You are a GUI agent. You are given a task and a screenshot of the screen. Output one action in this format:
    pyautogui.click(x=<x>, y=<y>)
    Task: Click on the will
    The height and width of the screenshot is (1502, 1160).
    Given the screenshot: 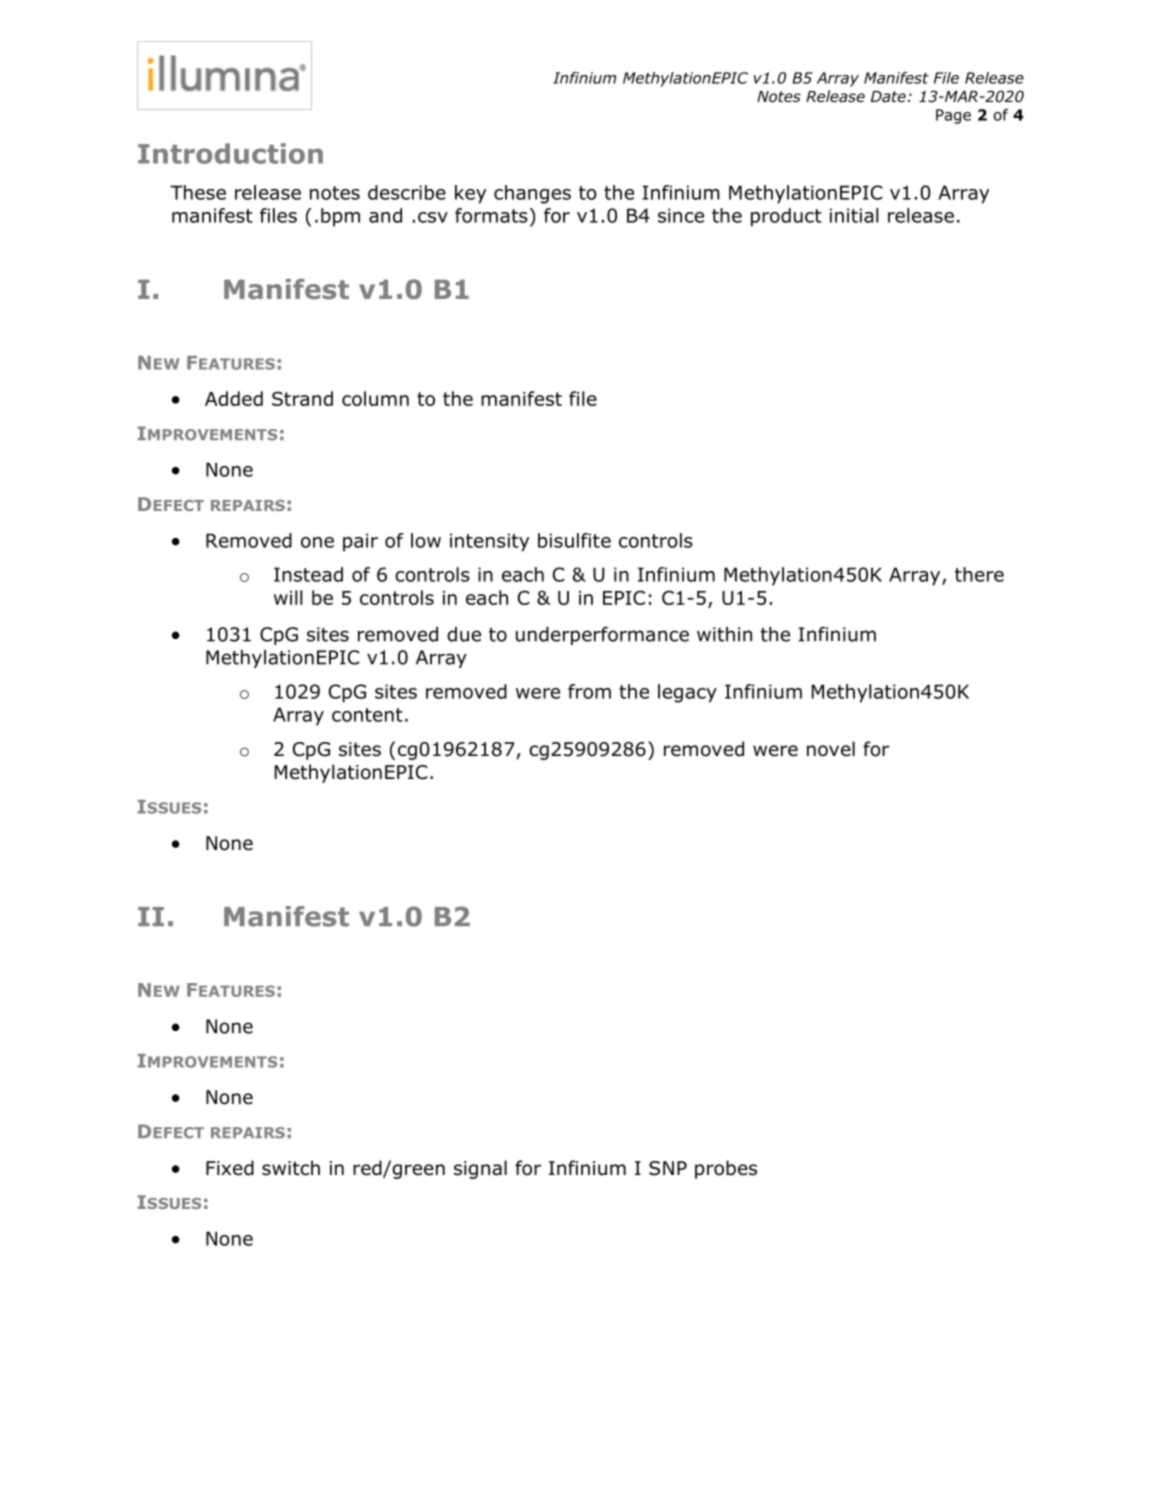 What is the action you would take?
    pyautogui.click(x=288, y=597)
